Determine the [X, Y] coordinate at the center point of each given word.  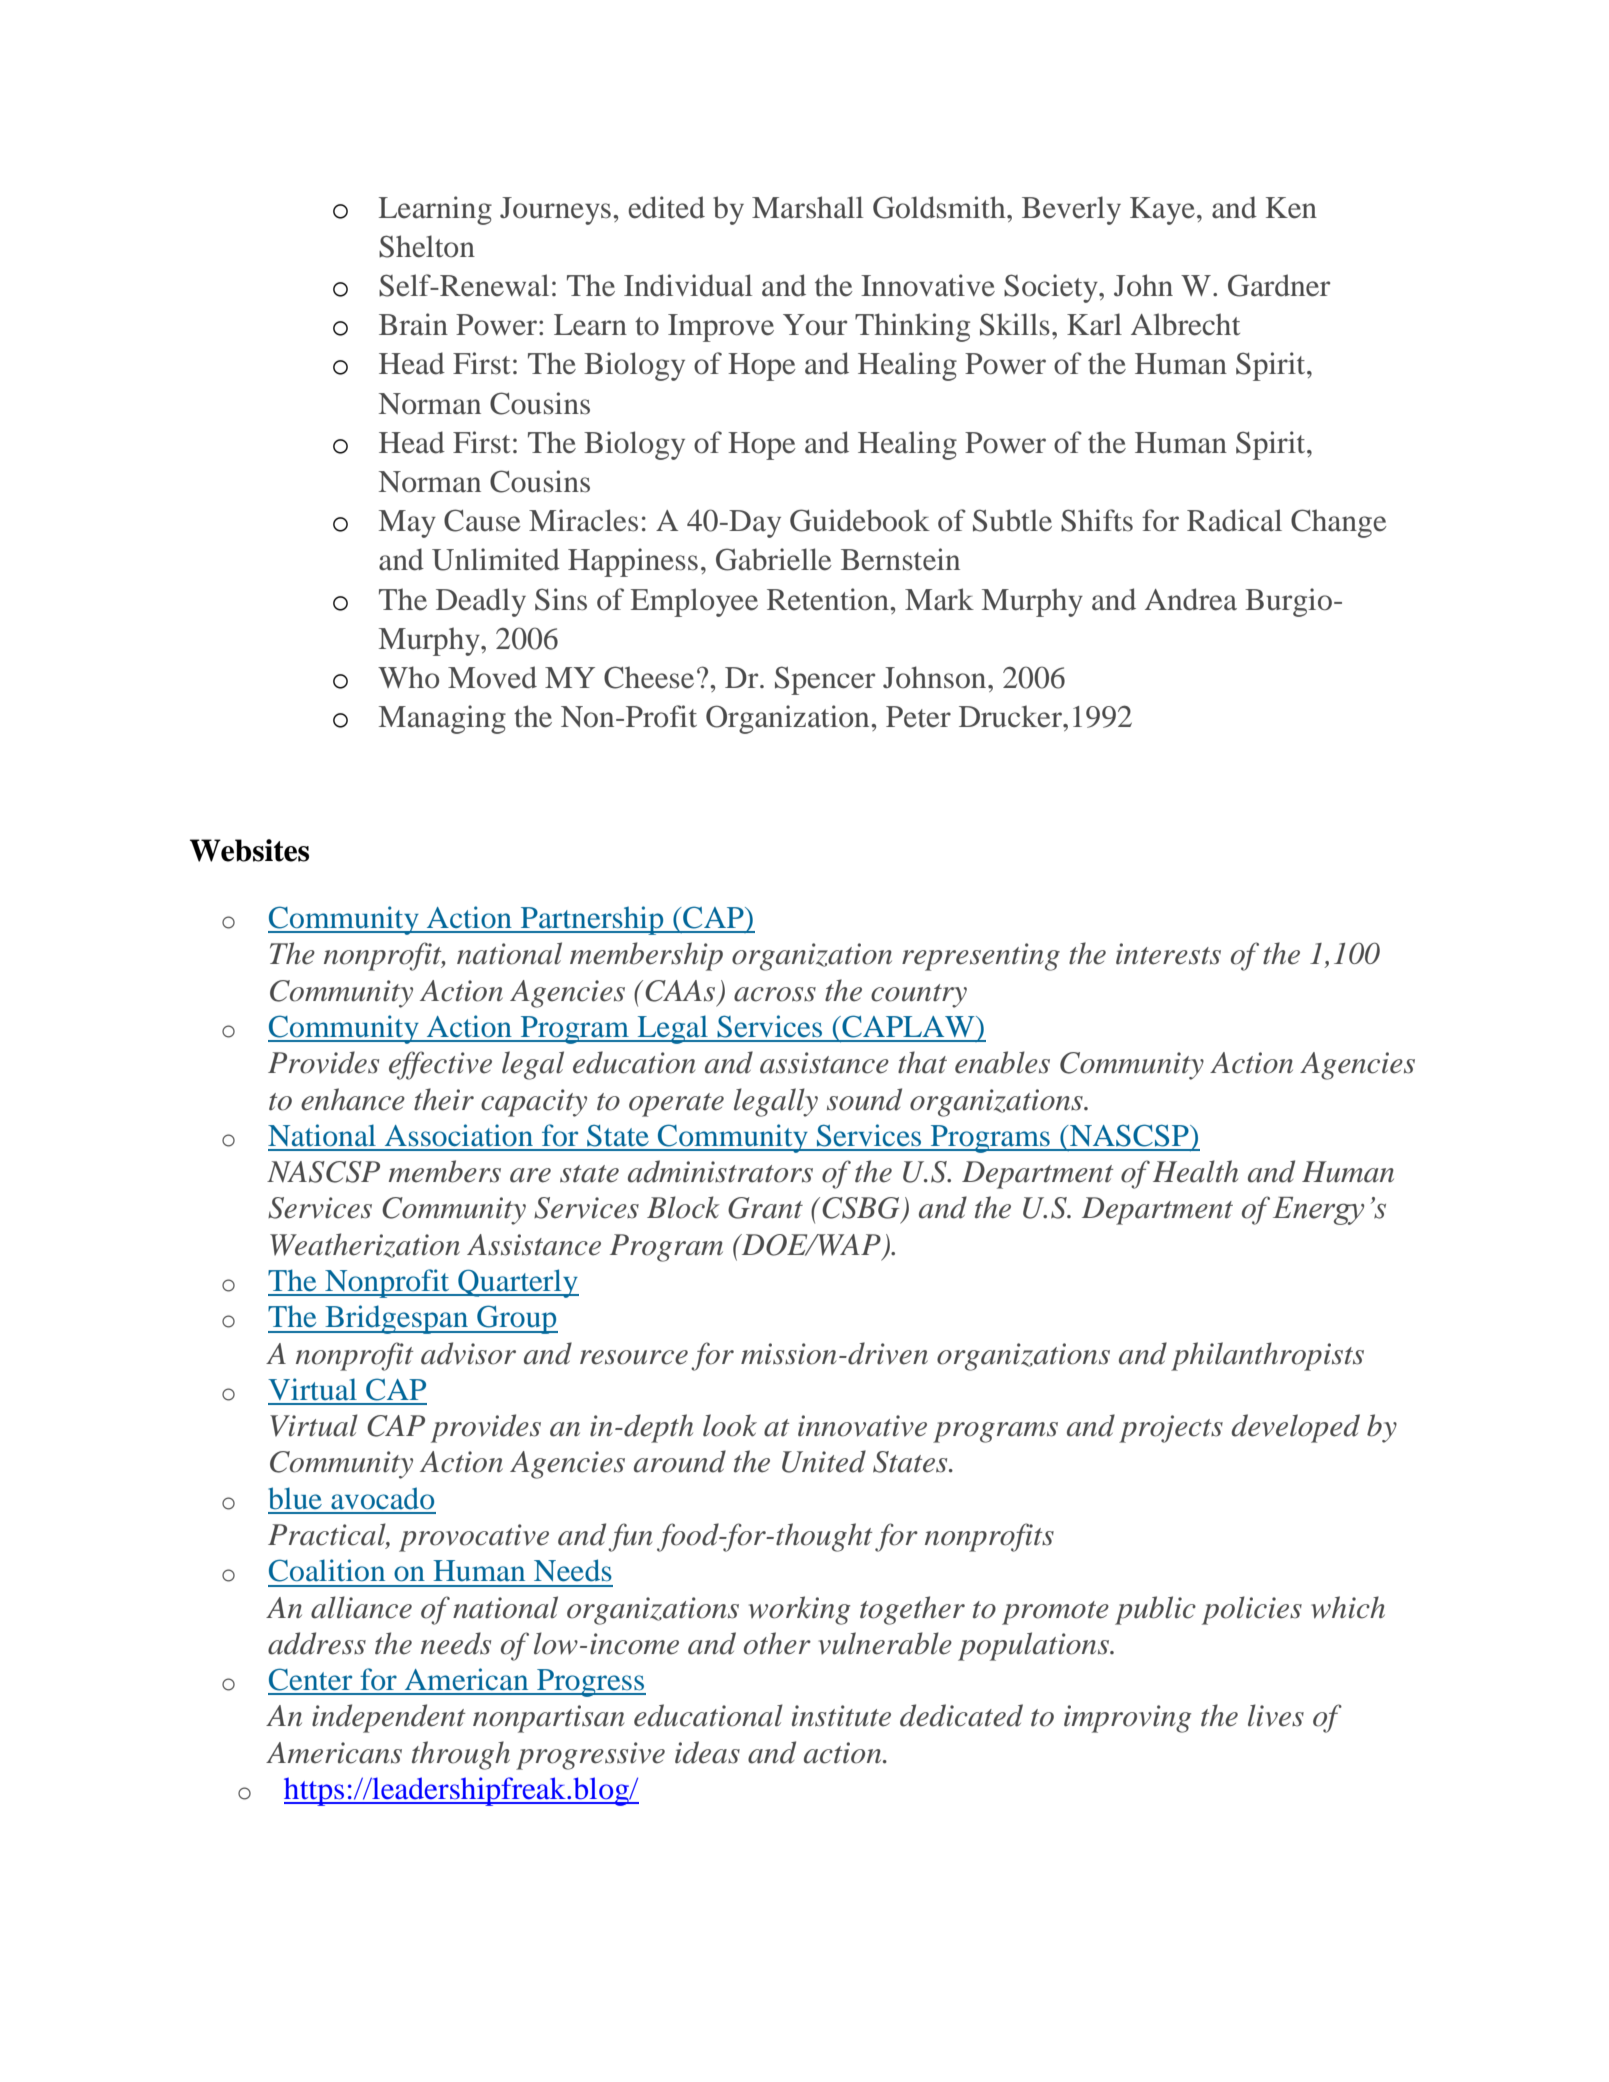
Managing [442, 719]
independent [389, 1718]
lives [1276, 1715]
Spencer [825, 680]
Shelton [427, 246]
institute [841, 1716]
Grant [765, 1208]
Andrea [1191, 599]
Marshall [807, 207]
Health [1195, 1171]
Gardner [1279, 285]
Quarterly [517, 1283]
